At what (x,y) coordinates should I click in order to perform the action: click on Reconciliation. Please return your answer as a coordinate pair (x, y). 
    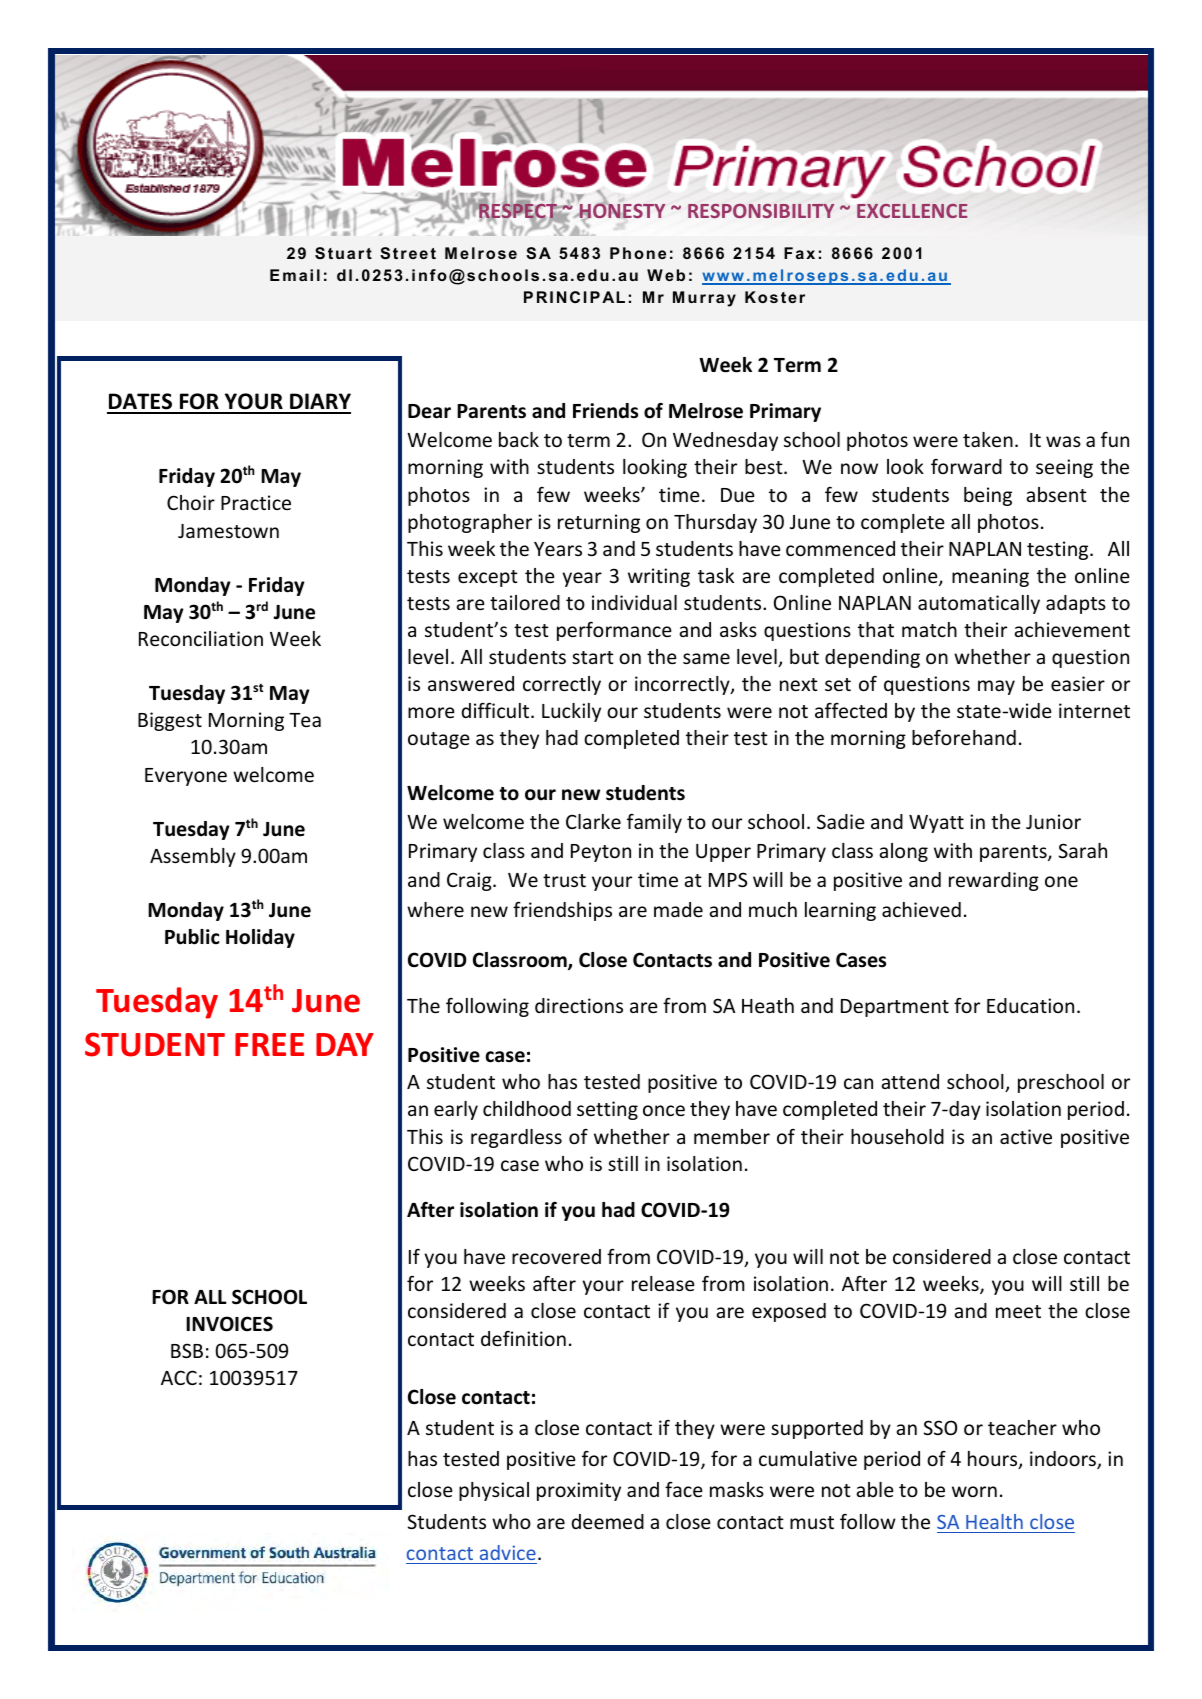
    Looking at the image, I should click on (201, 638).
